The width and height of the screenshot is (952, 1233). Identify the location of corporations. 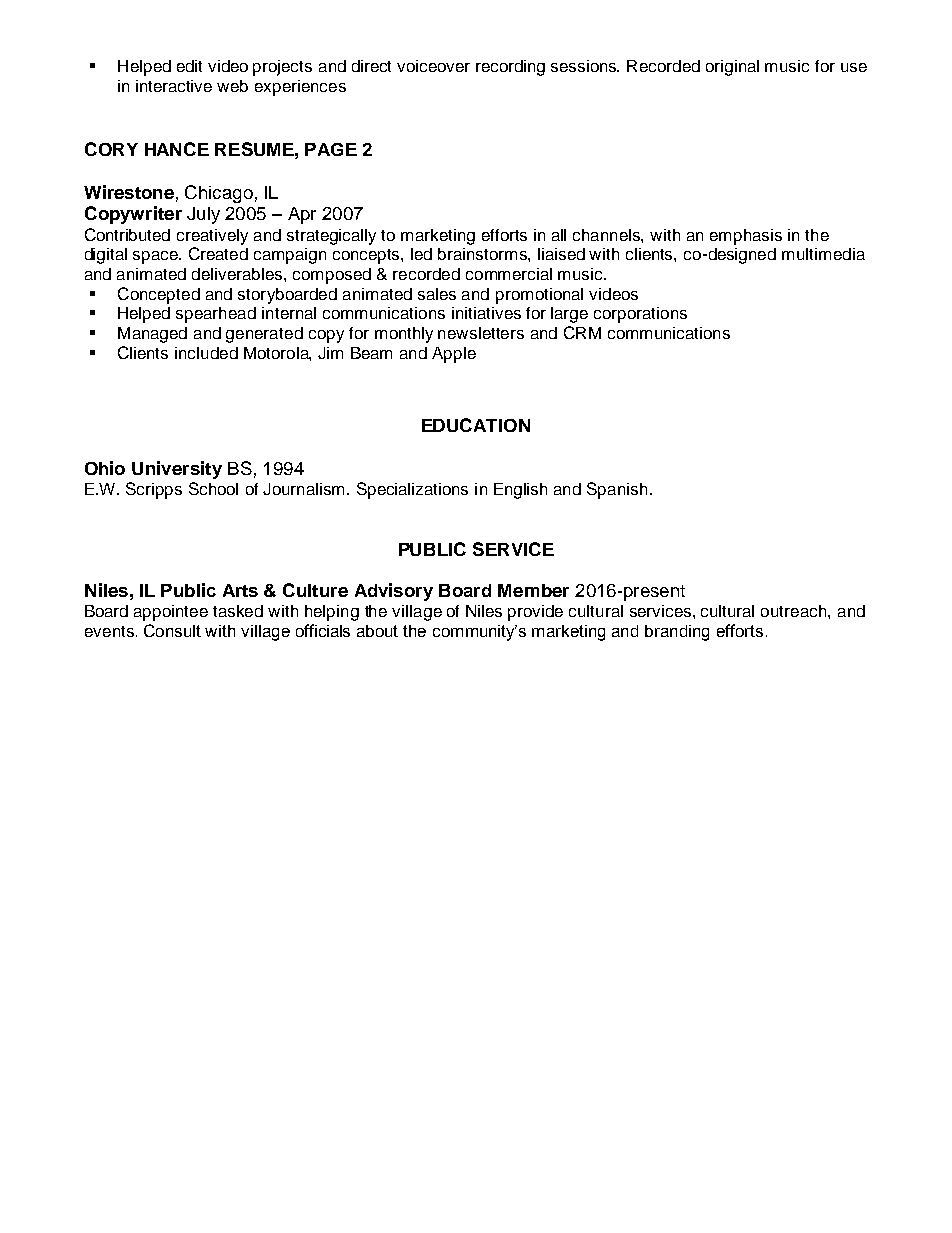
(640, 315).
